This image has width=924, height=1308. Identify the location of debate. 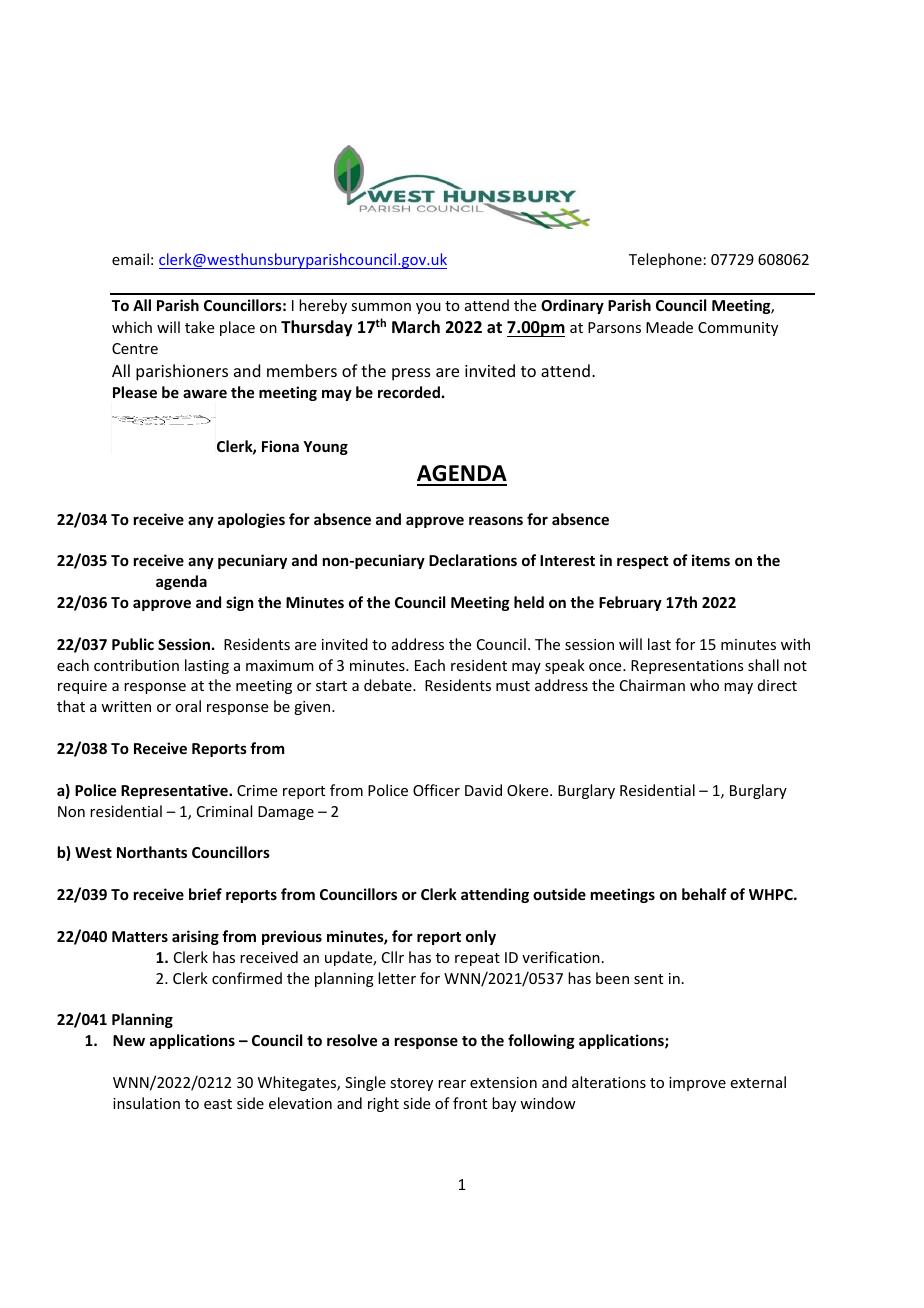
(389, 685).
